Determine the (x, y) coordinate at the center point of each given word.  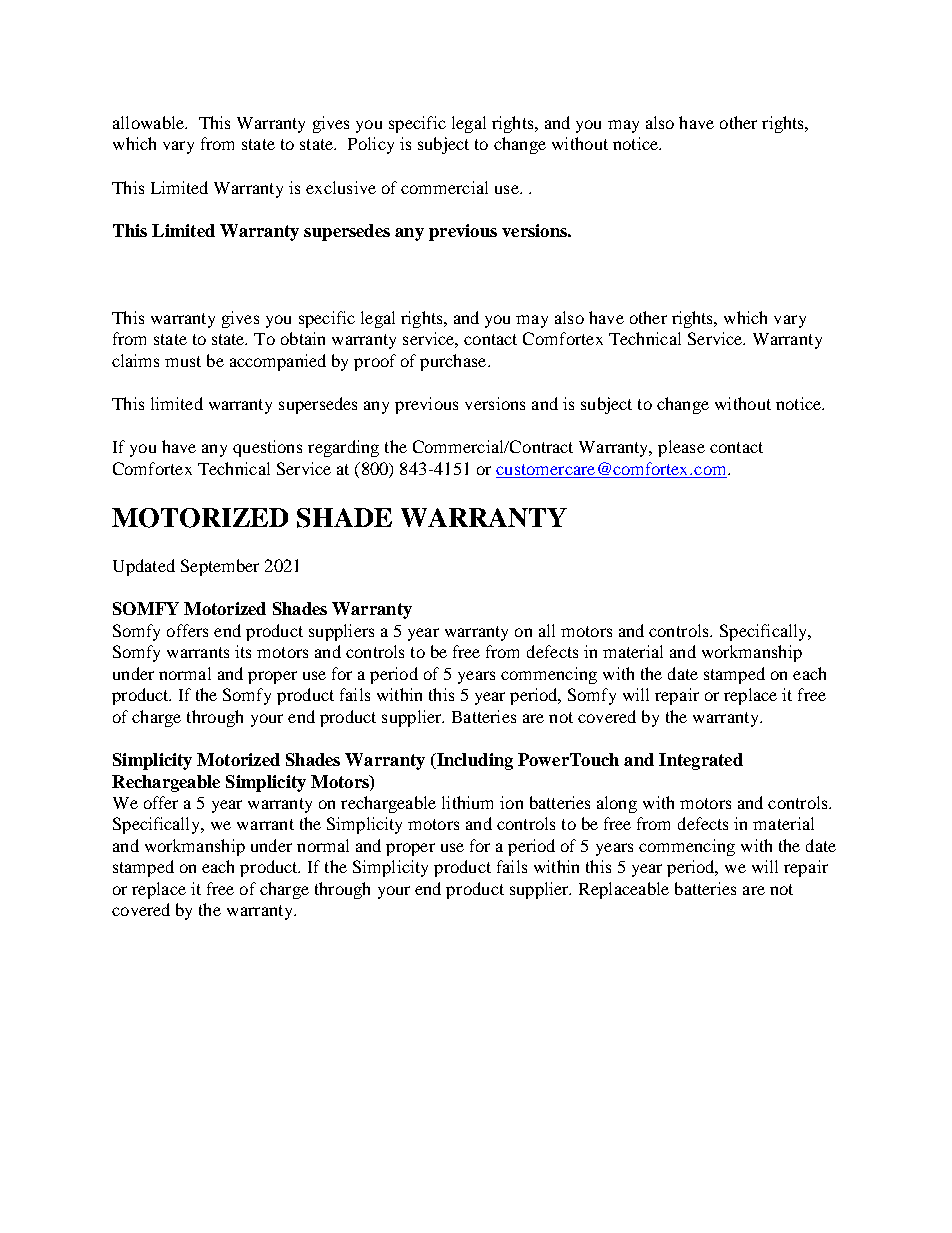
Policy (371, 145)
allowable (150, 122)
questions (267, 448)
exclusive (341, 187)
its (243, 651)
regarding (343, 448)
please (681, 448)
